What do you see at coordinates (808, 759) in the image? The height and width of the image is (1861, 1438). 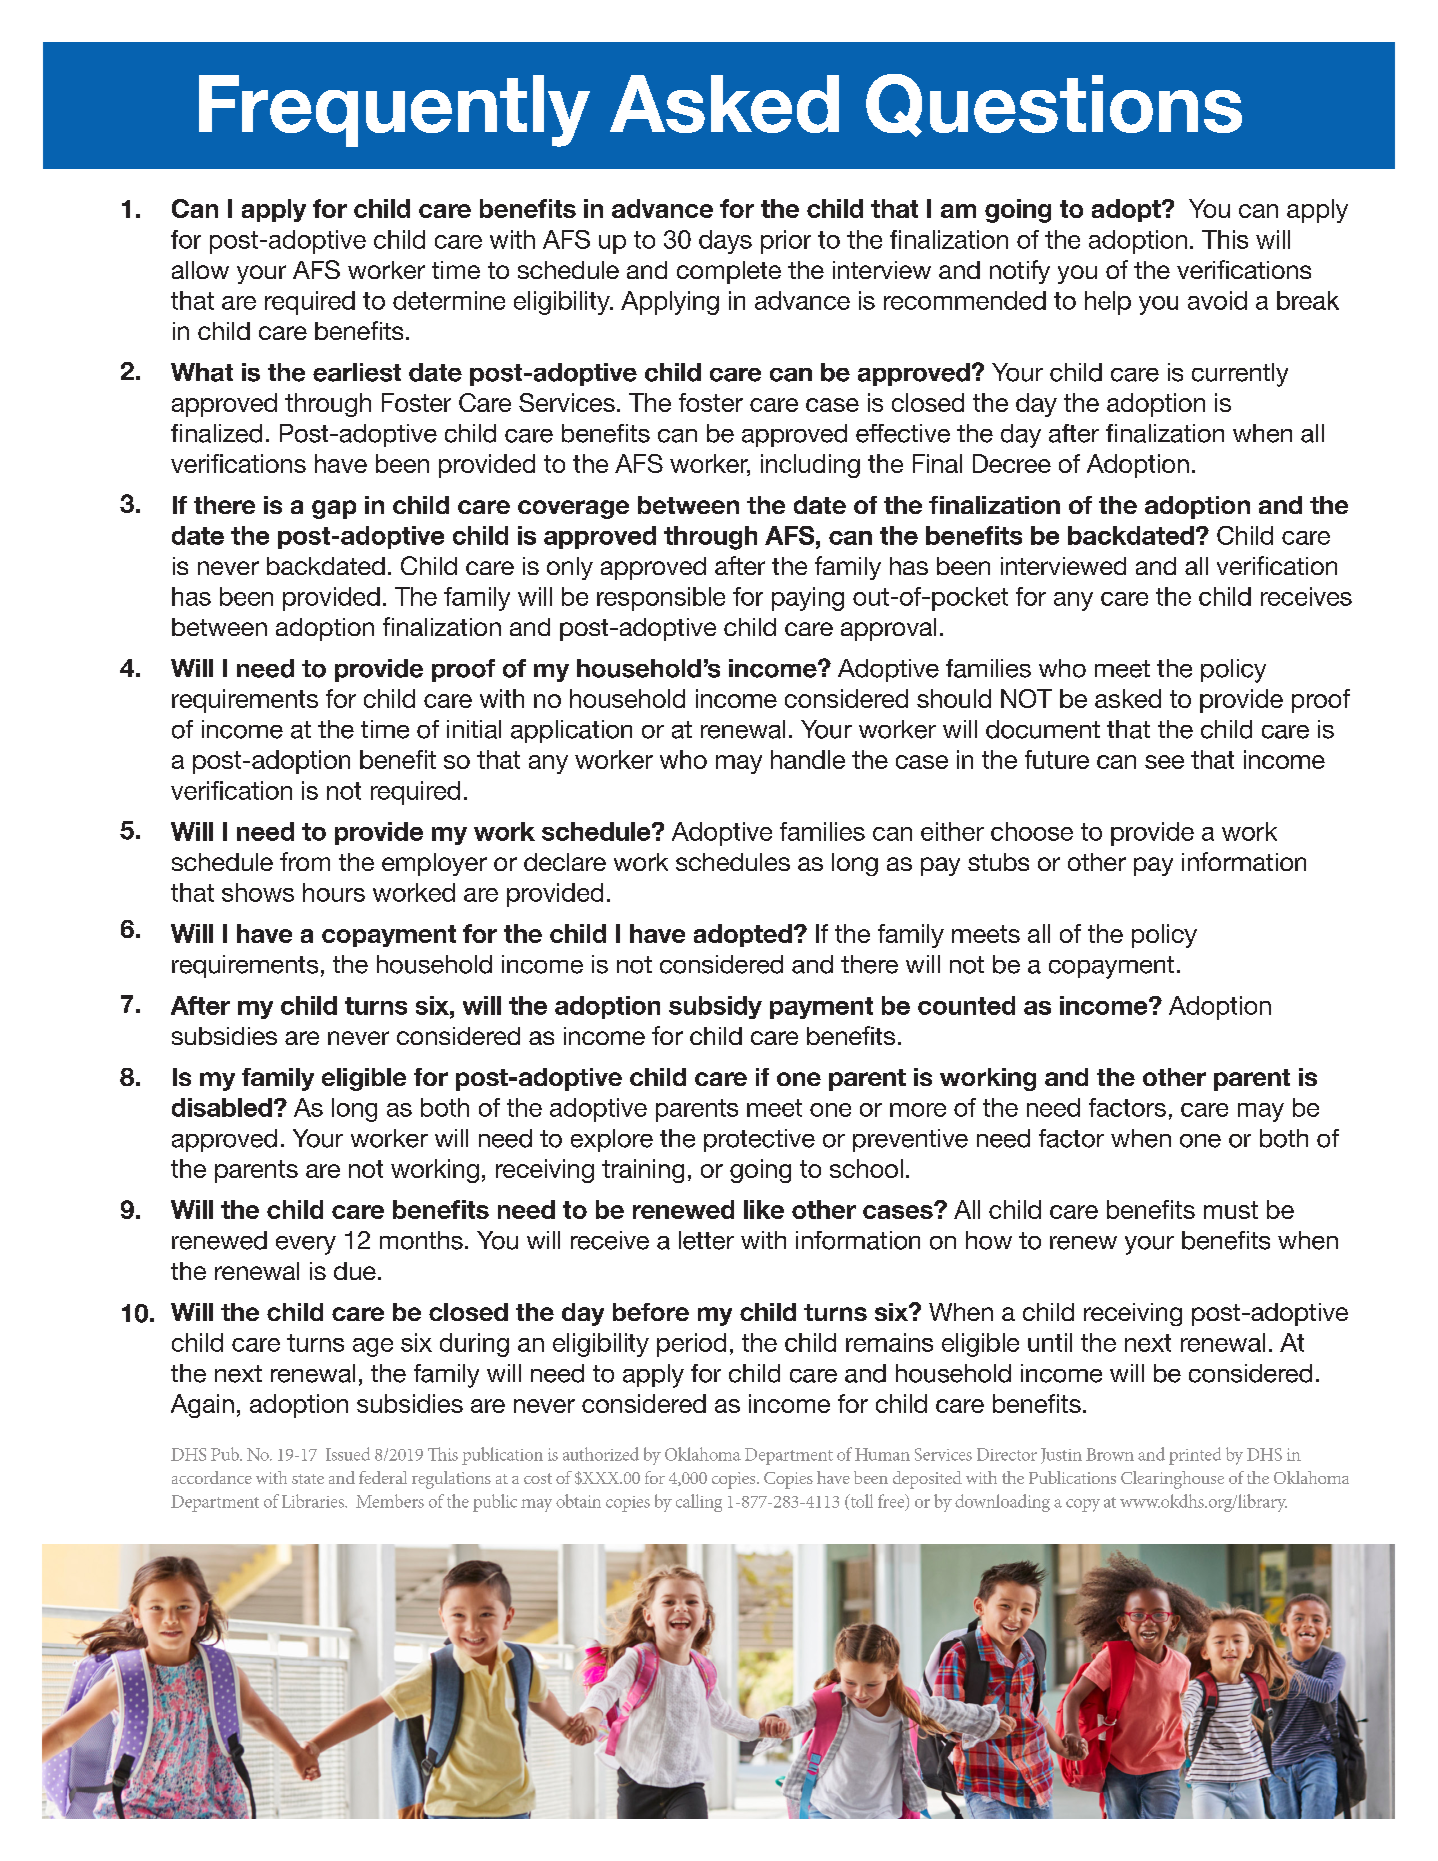 I see `handle` at bounding box center [808, 759].
